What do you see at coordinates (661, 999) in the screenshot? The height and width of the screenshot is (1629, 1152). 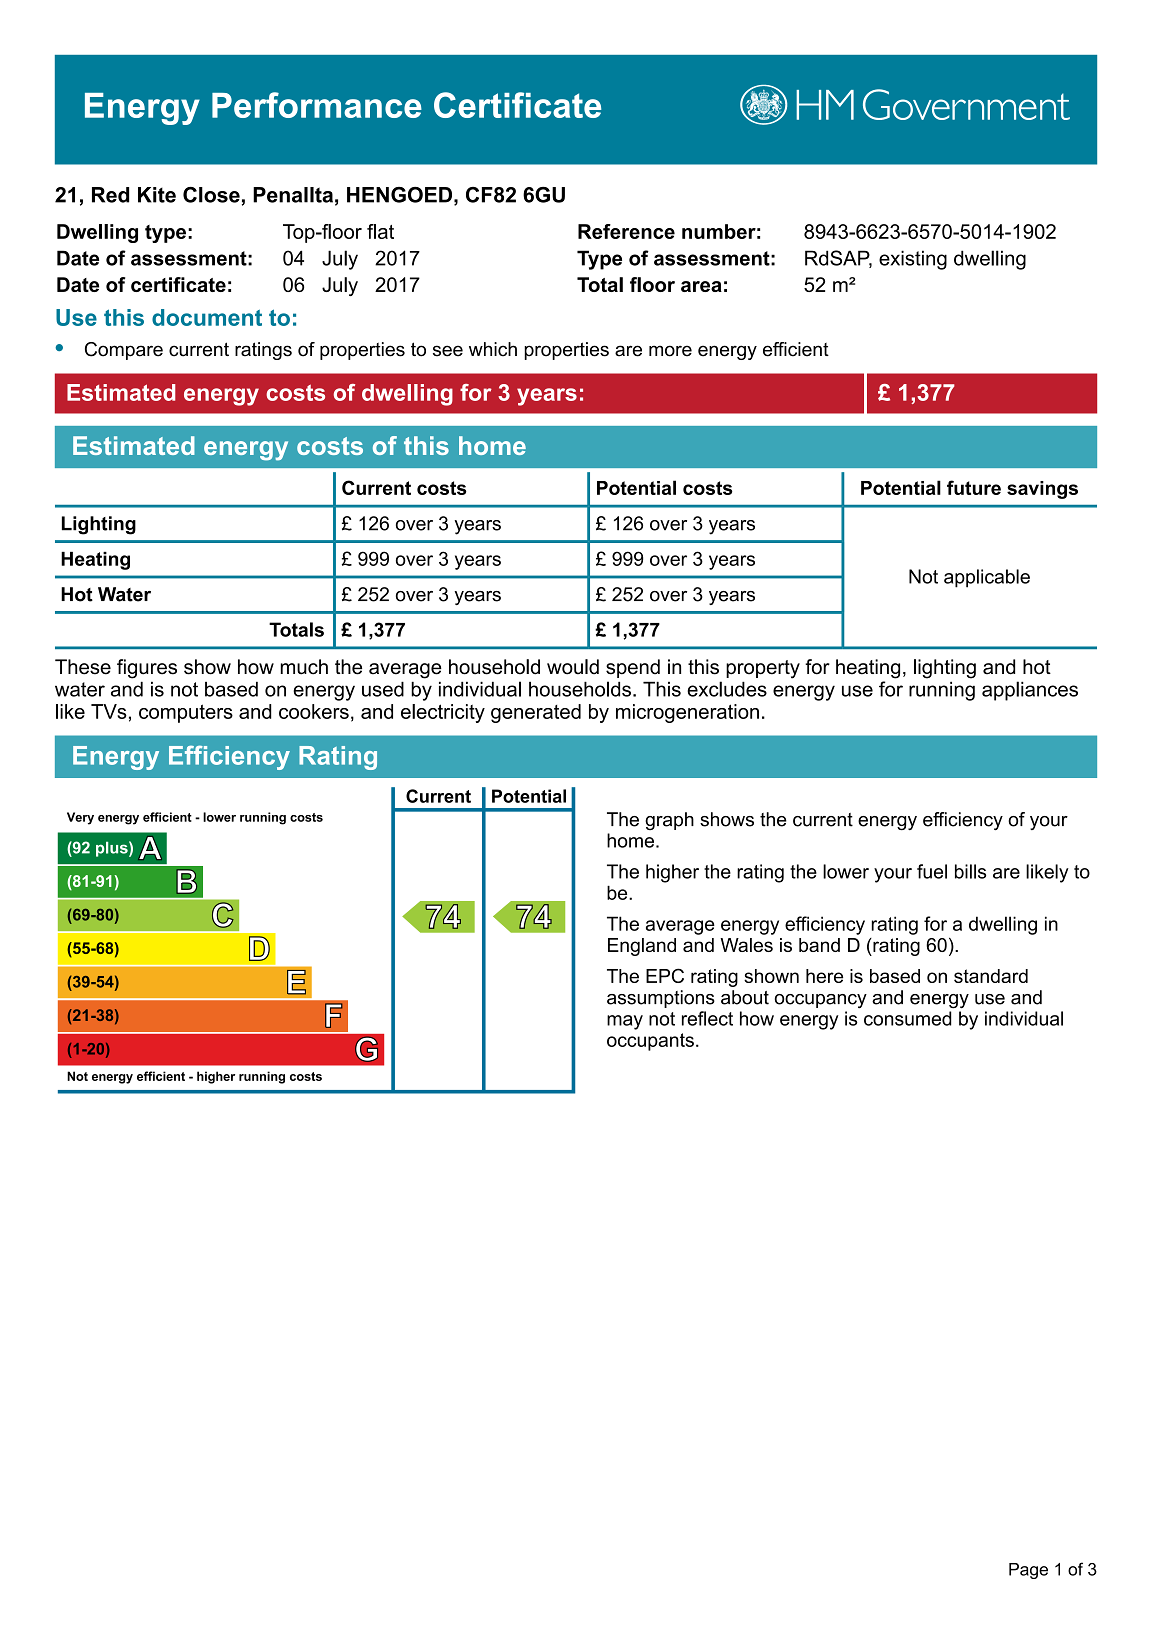 I see `assumptions` at bounding box center [661, 999].
